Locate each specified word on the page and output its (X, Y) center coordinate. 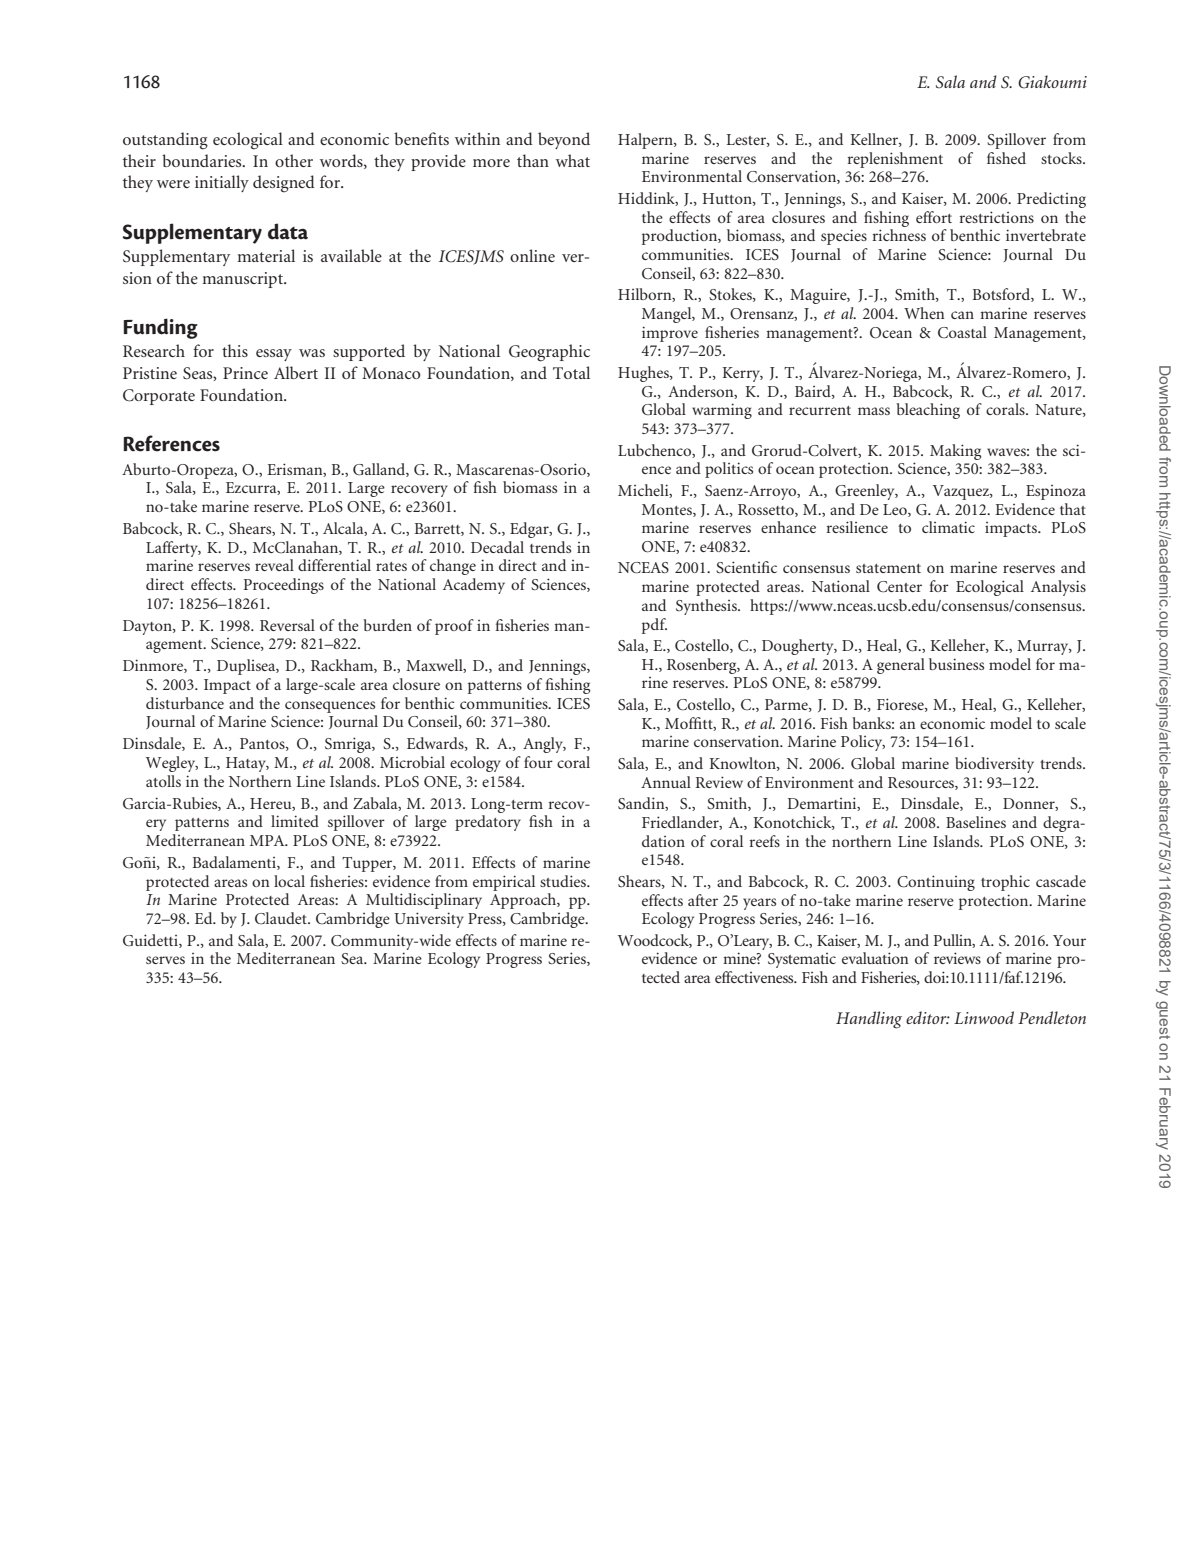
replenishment (895, 160)
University (429, 920)
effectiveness (755, 977)
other (294, 160)
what (573, 160)
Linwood (984, 1017)
